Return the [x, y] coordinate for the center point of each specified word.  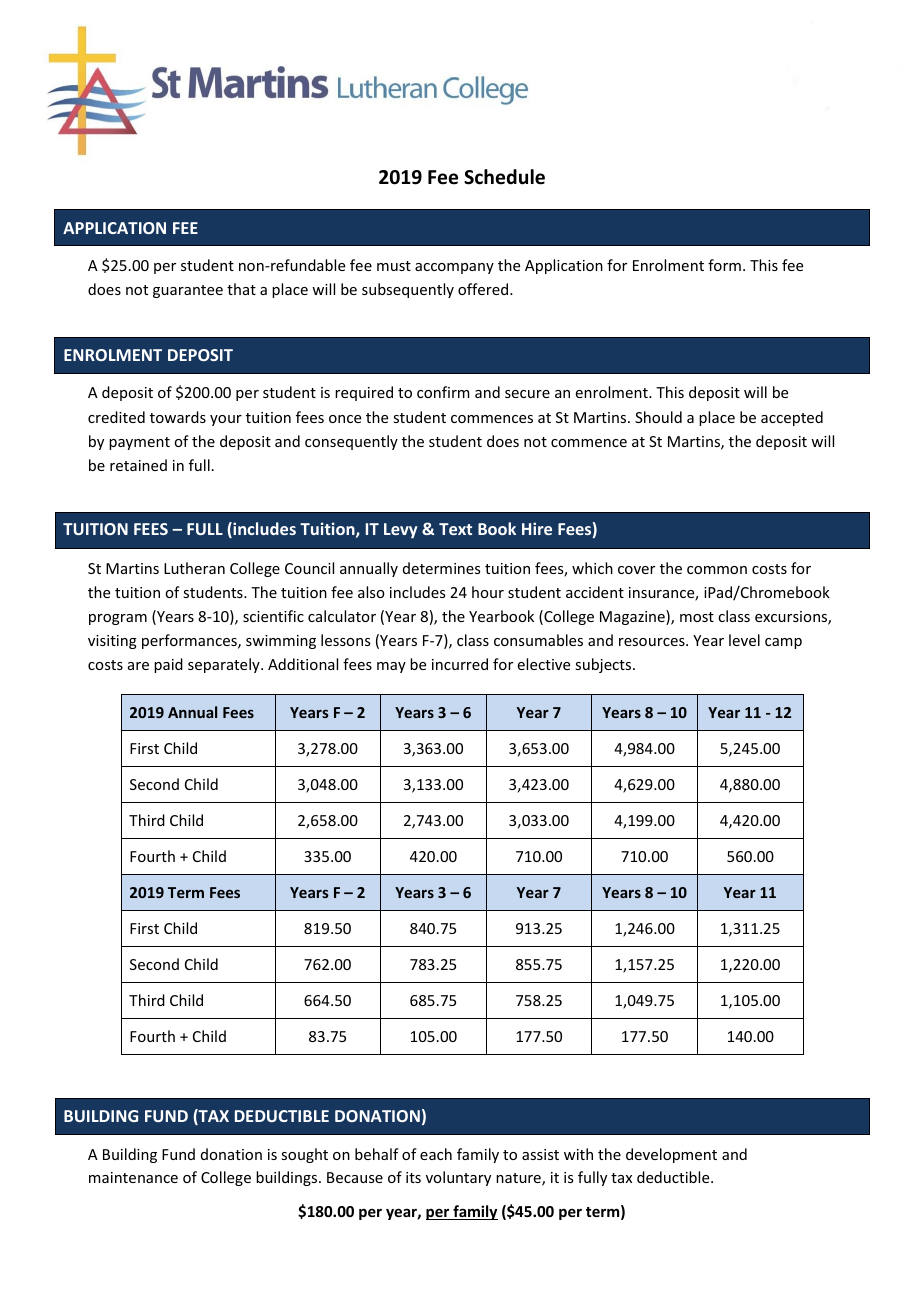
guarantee [188, 291]
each [436, 1154]
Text [455, 529]
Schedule [504, 177]
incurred [460, 664]
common [717, 570]
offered [484, 289]
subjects [604, 665]
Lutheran [194, 568]
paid [168, 665]
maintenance [133, 1177]
